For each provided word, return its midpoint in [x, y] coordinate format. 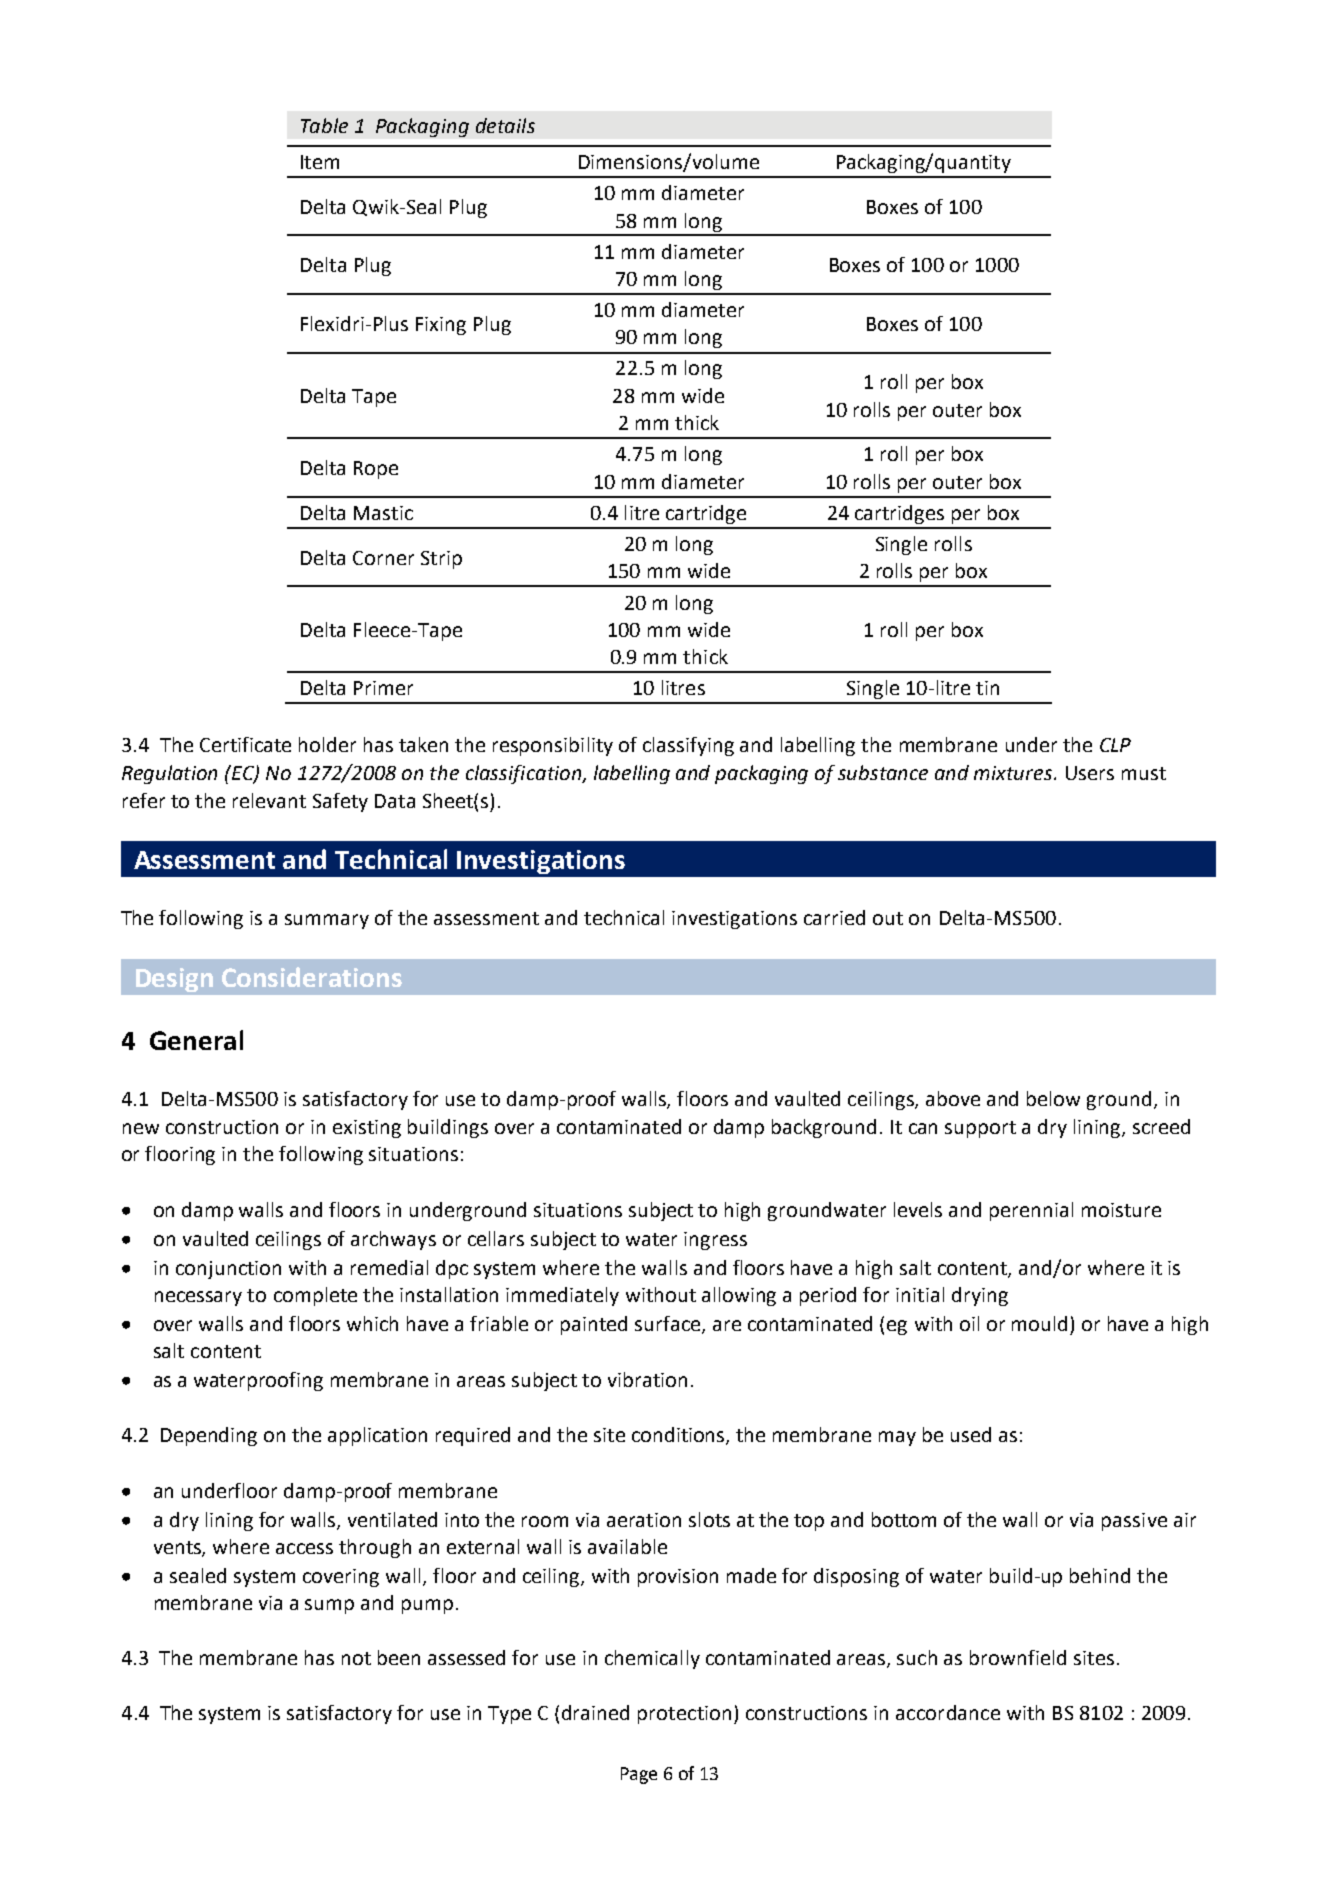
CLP [1115, 745]
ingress [715, 1241]
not [356, 1658]
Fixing [441, 326]
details [505, 125]
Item [320, 162]
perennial [1031, 1211]
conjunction [228, 1270]
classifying [688, 746]
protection [684, 1715]
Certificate [245, 744]
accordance [948, 1712]
